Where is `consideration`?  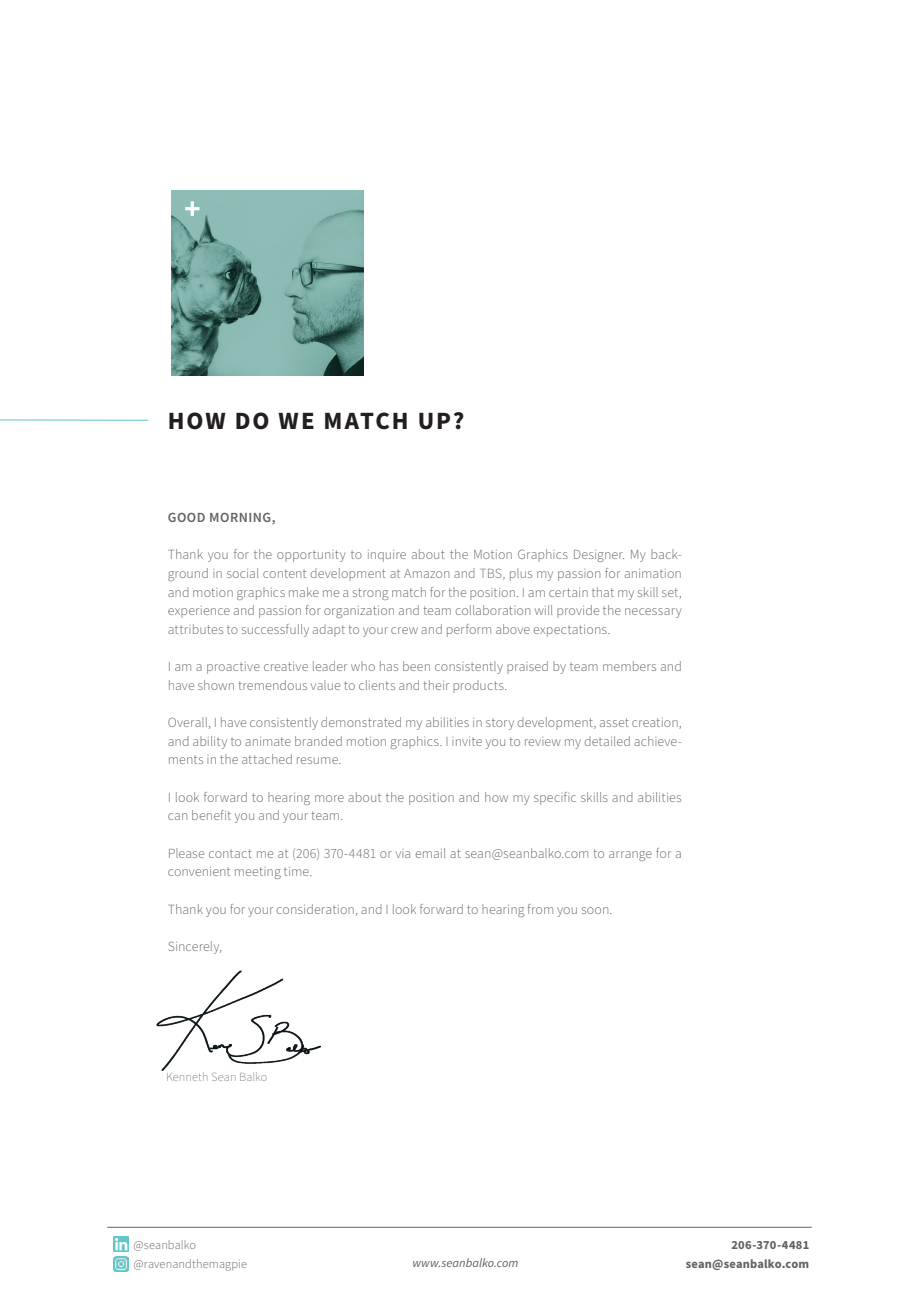 consideration is located at coordinates (315, 909).
